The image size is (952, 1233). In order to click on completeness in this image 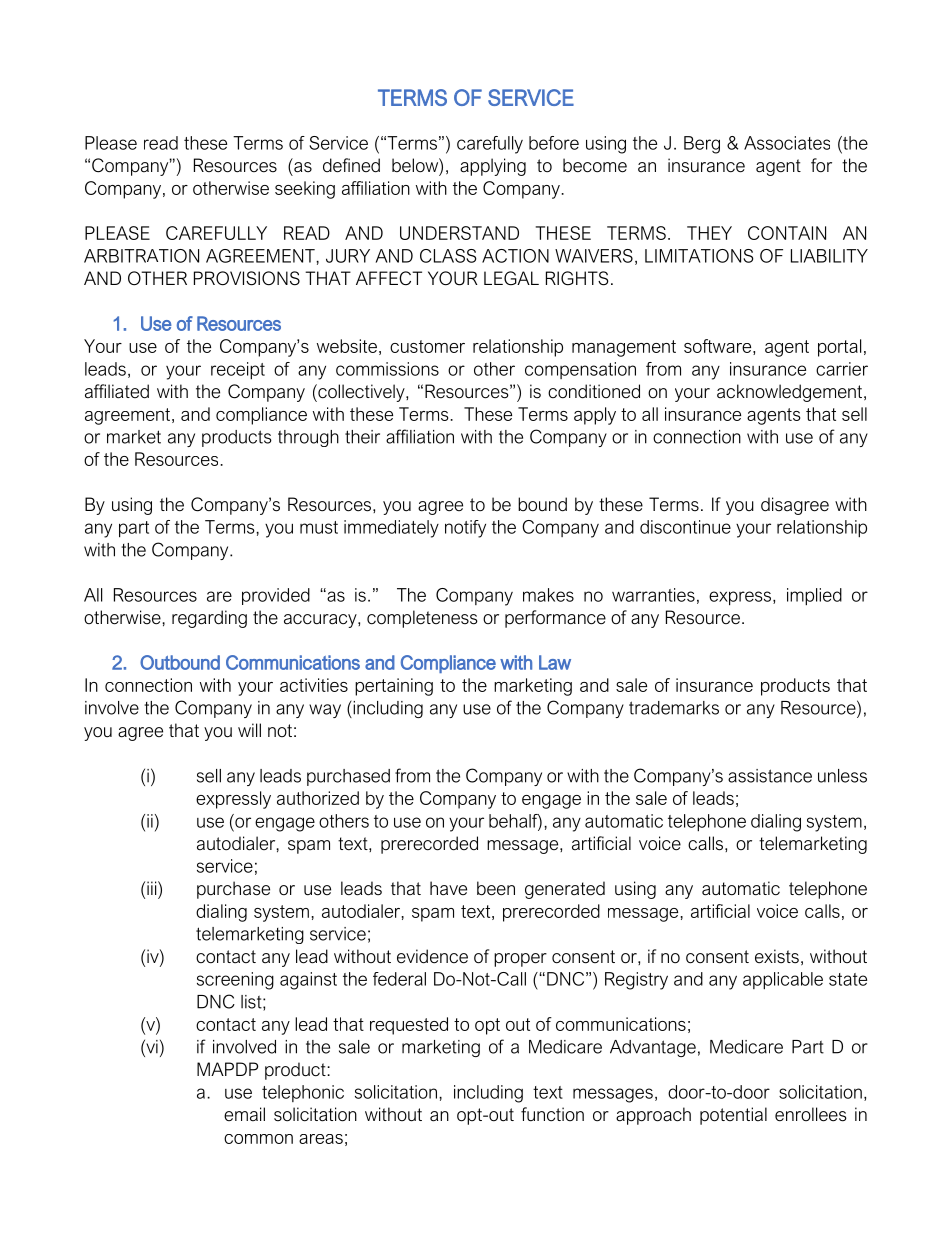, I will do `click(422, 619)`.
